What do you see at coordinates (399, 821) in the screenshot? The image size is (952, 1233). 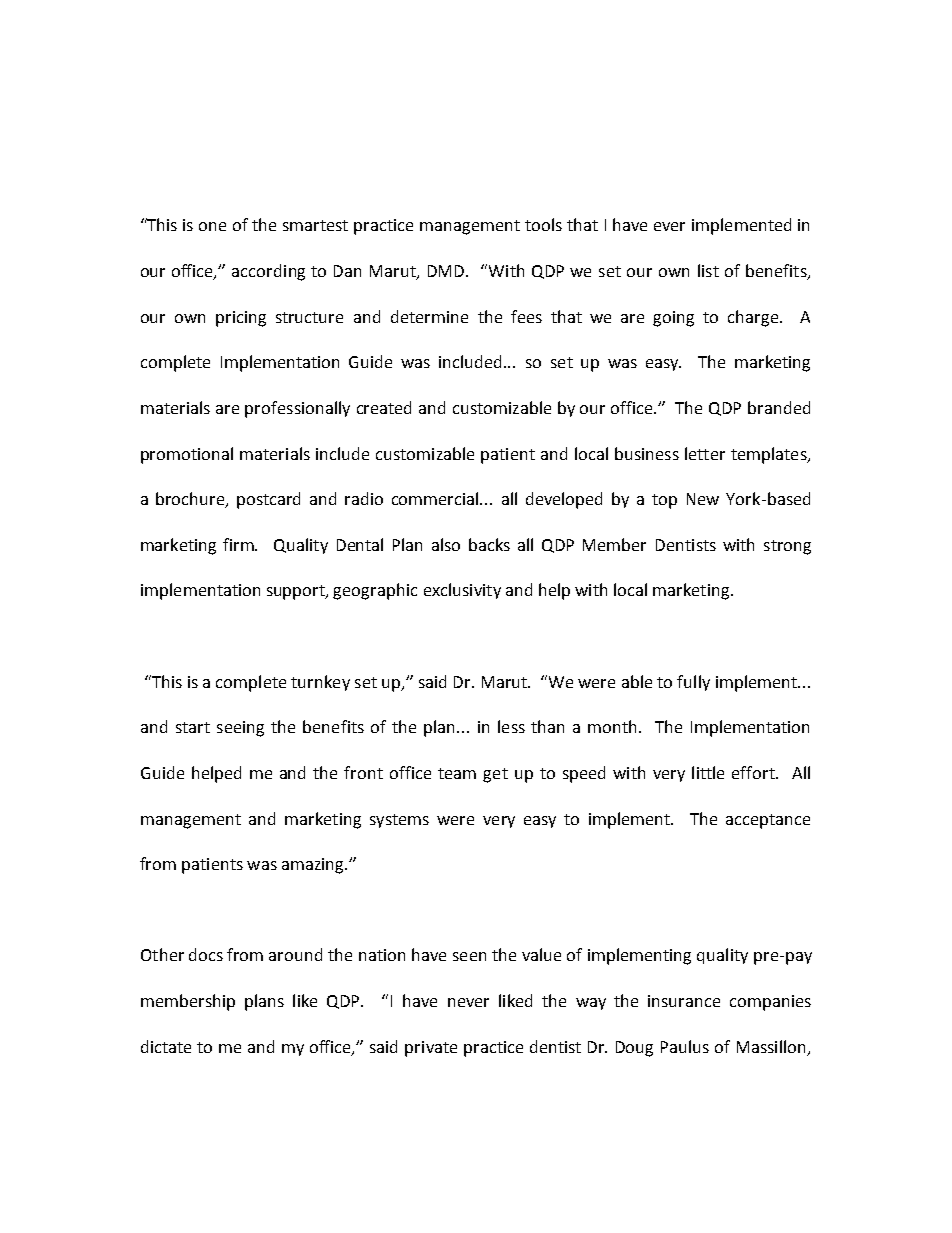 I see `systems` at bounding box center [399, 821].
